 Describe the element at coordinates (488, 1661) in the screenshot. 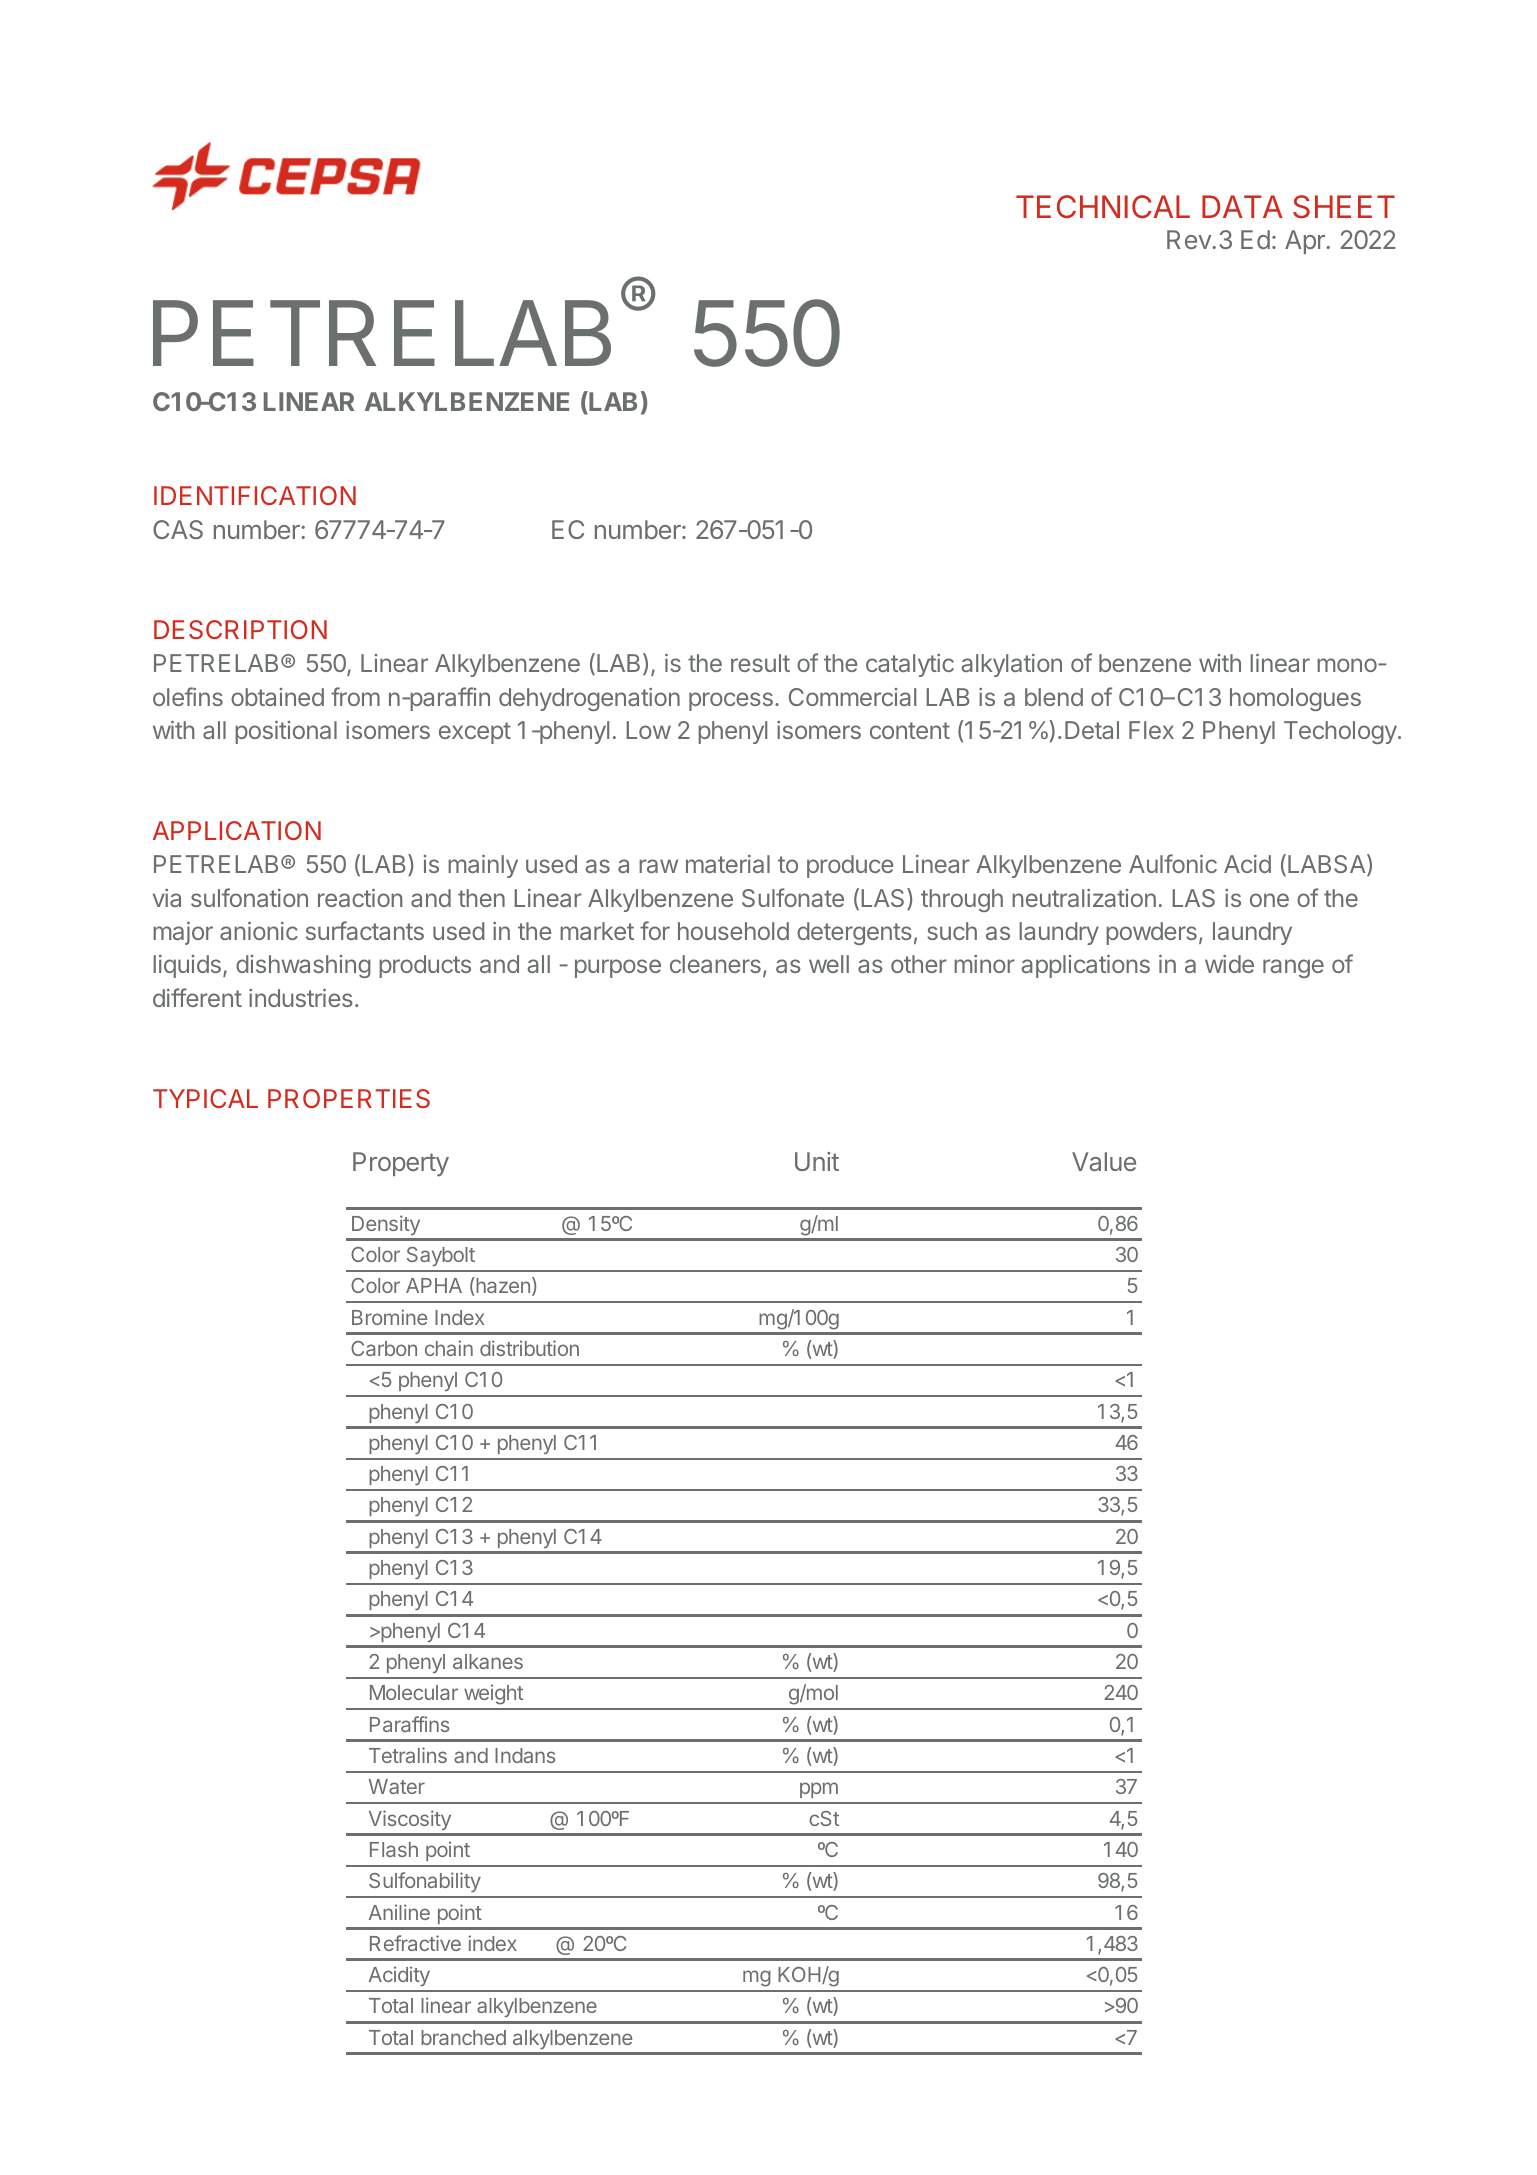

I see `alkanes` at that location.
